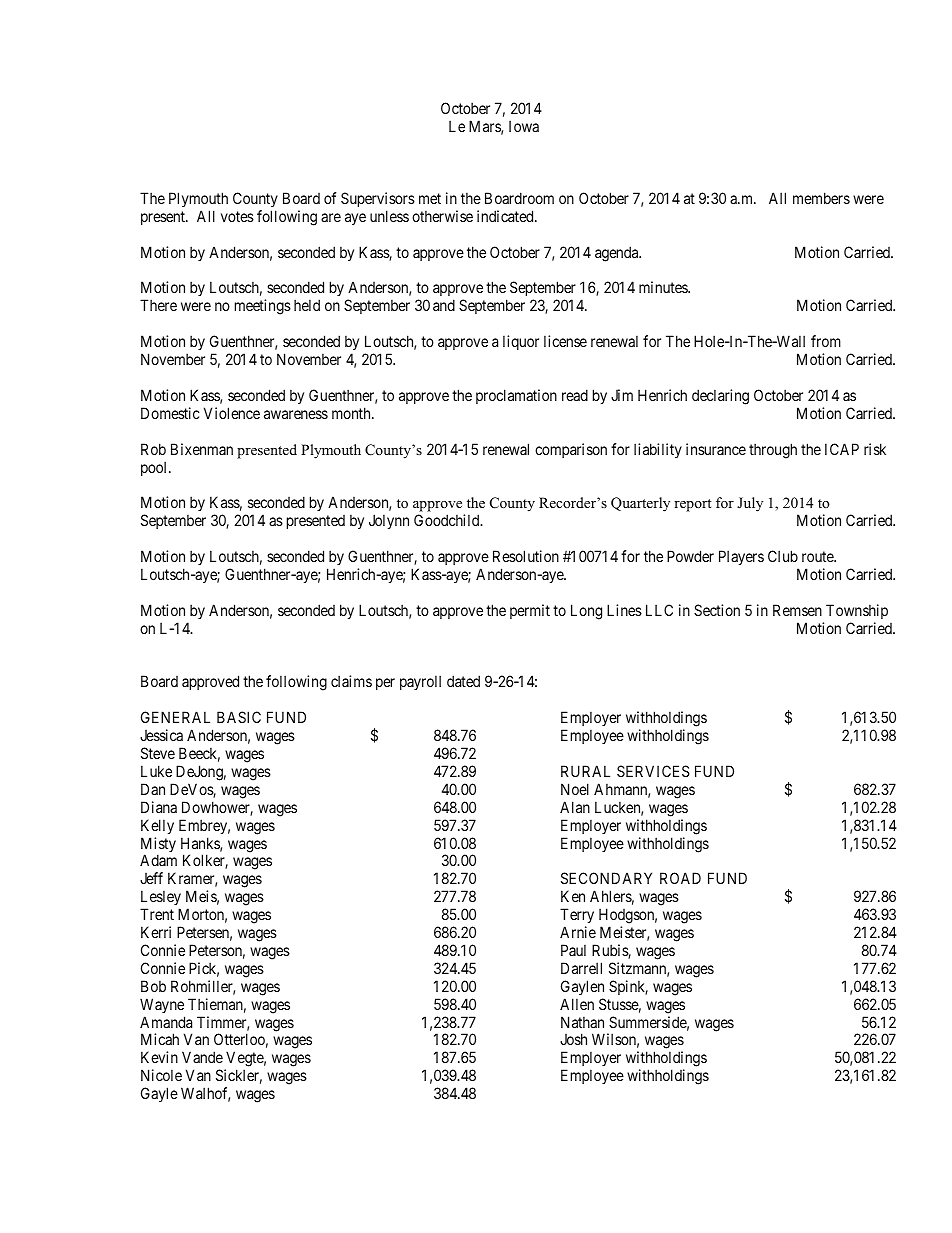 This document has height=1233, width=952. What do you see at coordinates (202, 1057) in the document?
I see `Vande` at bounding box center [202, 1057].
